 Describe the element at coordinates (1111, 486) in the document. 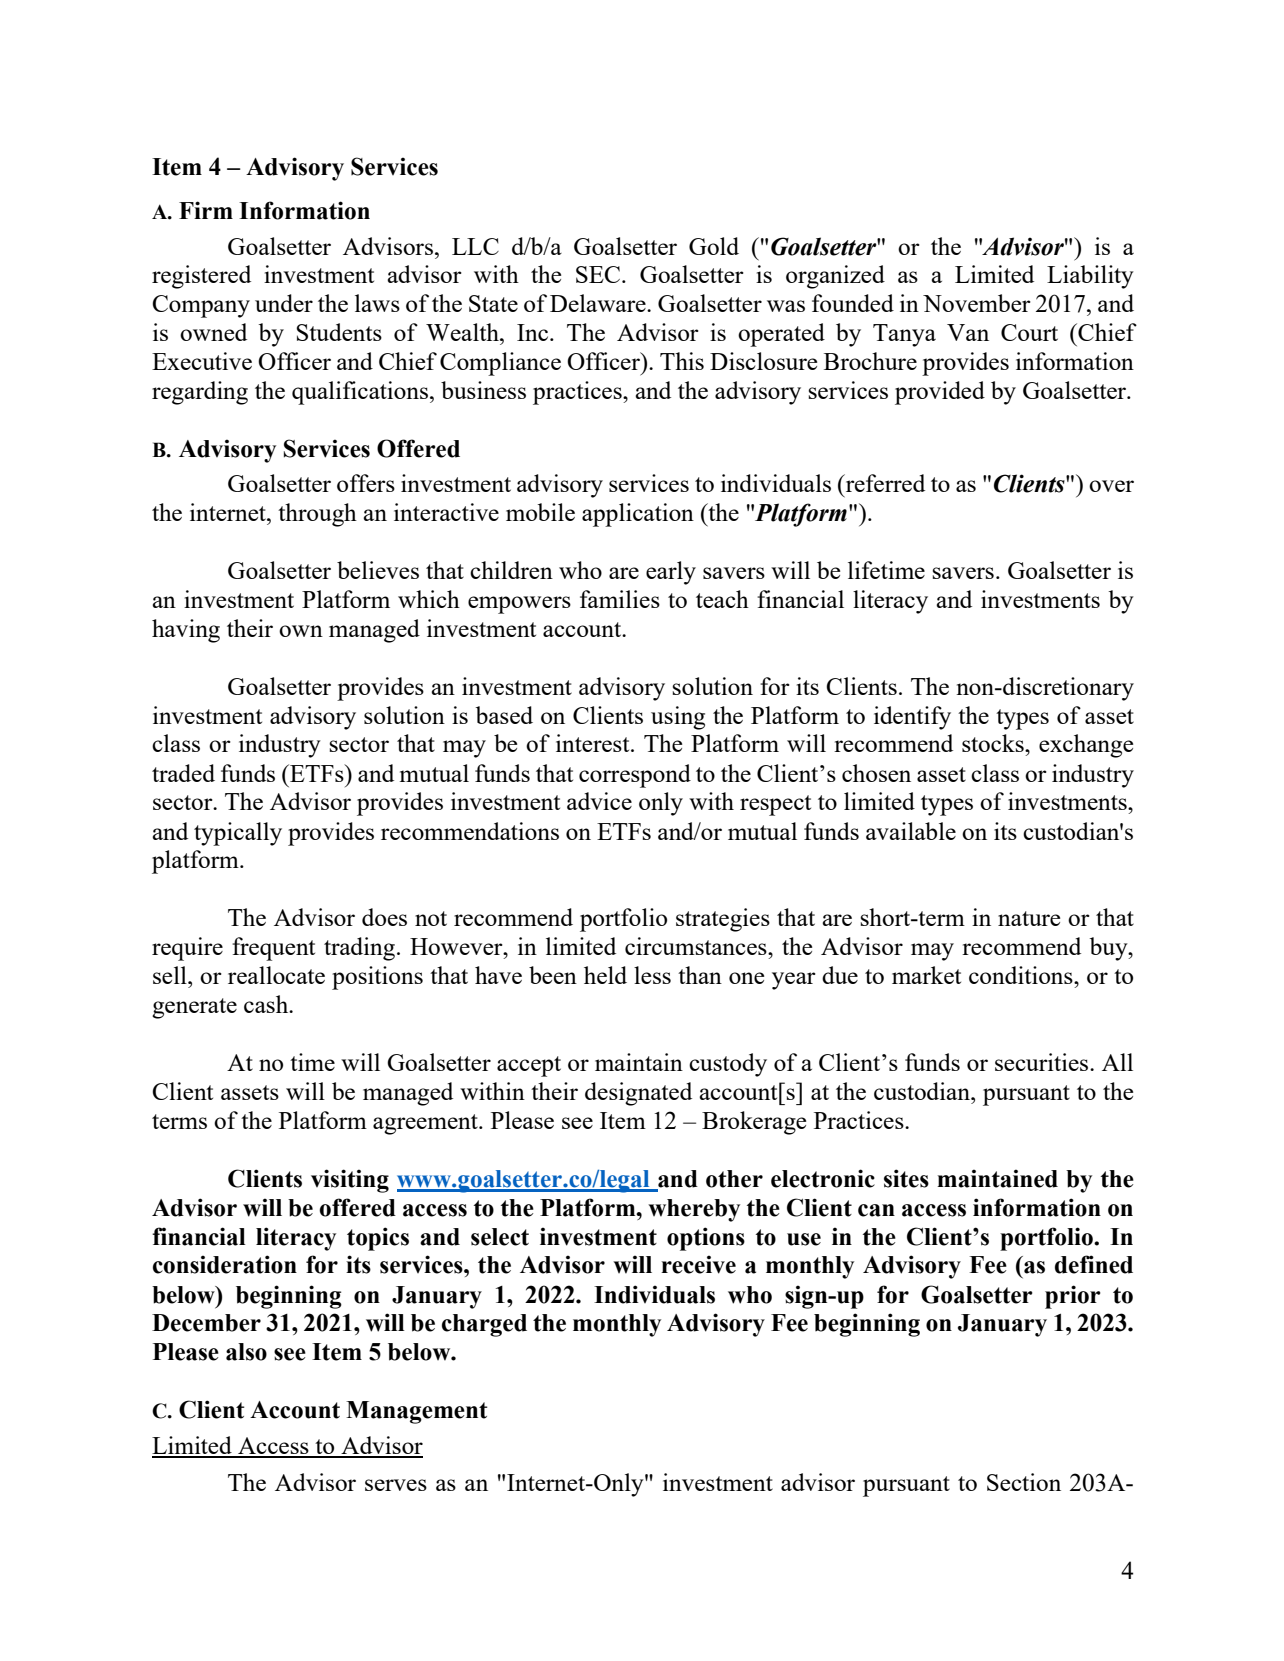

I see `over` at that location.
